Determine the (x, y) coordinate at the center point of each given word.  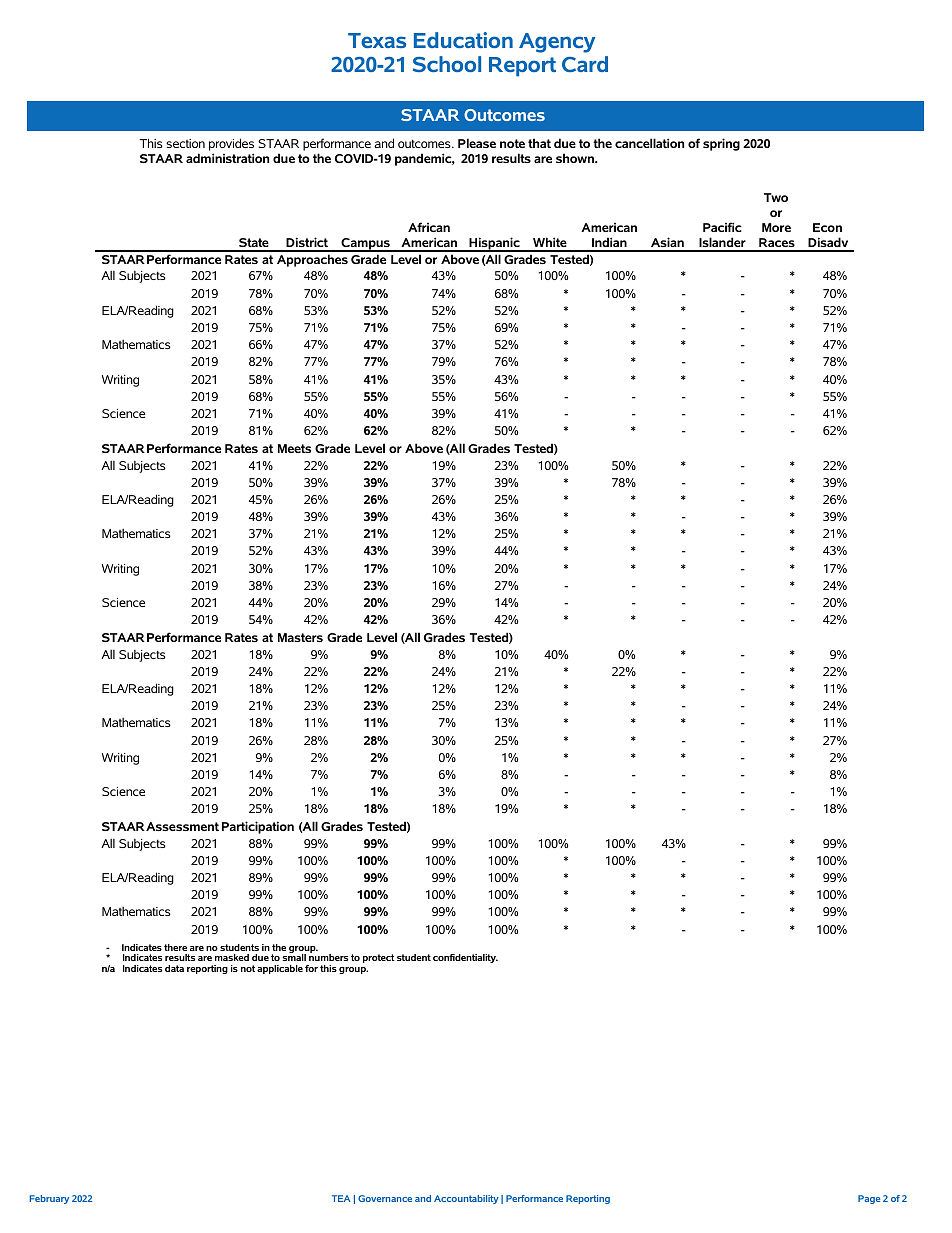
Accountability (466, 1199)
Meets (294, 448)
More (776, 227)
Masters (300, 637)
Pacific (722, 227)
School (447, 64)
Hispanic (494, 244)
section (185, 143)
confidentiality (465, 958)
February (49, 1199)
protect (379, 958)
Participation (258, 827)
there (175, 947)
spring (721, 144)
